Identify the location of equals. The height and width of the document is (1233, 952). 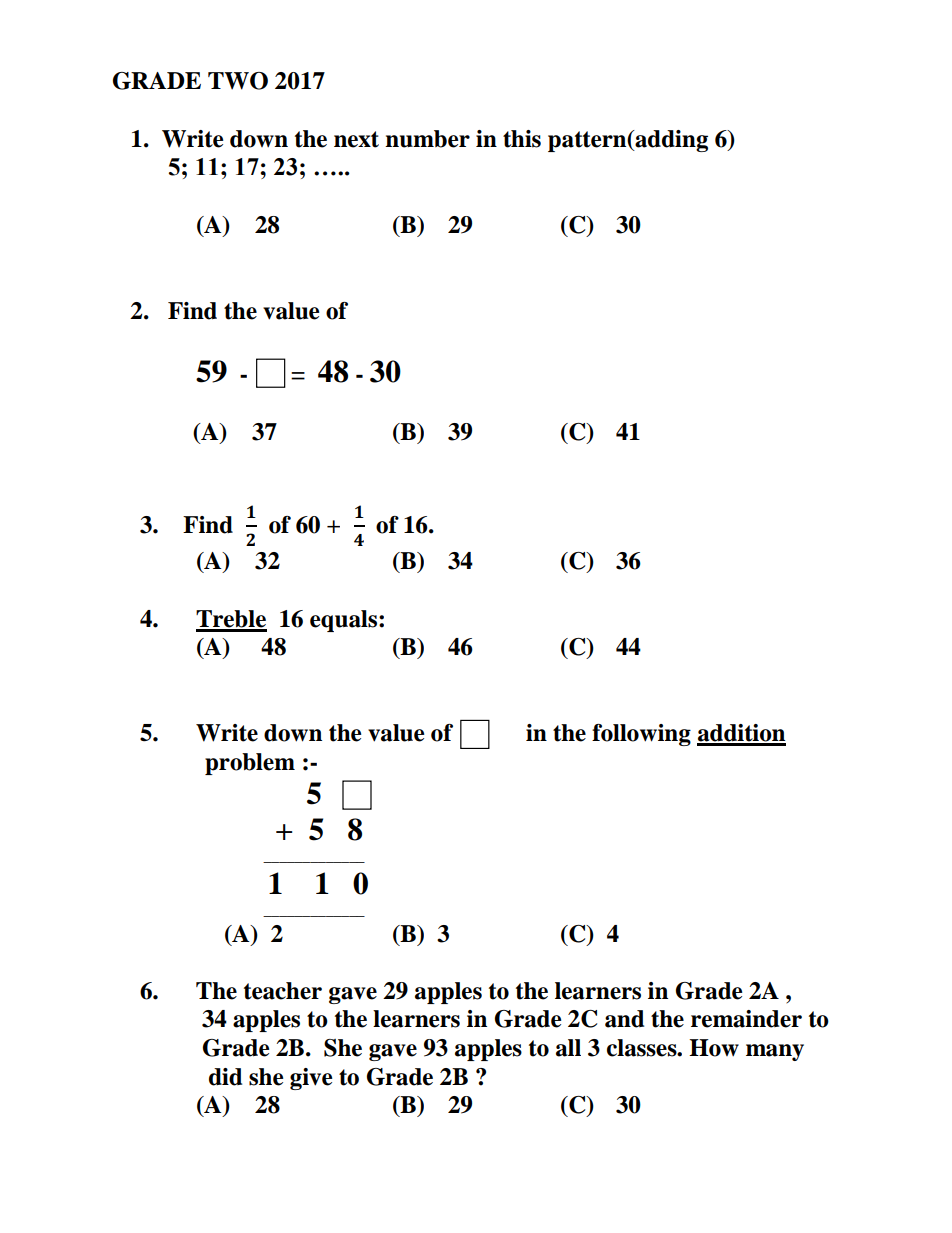
(345, 621).
